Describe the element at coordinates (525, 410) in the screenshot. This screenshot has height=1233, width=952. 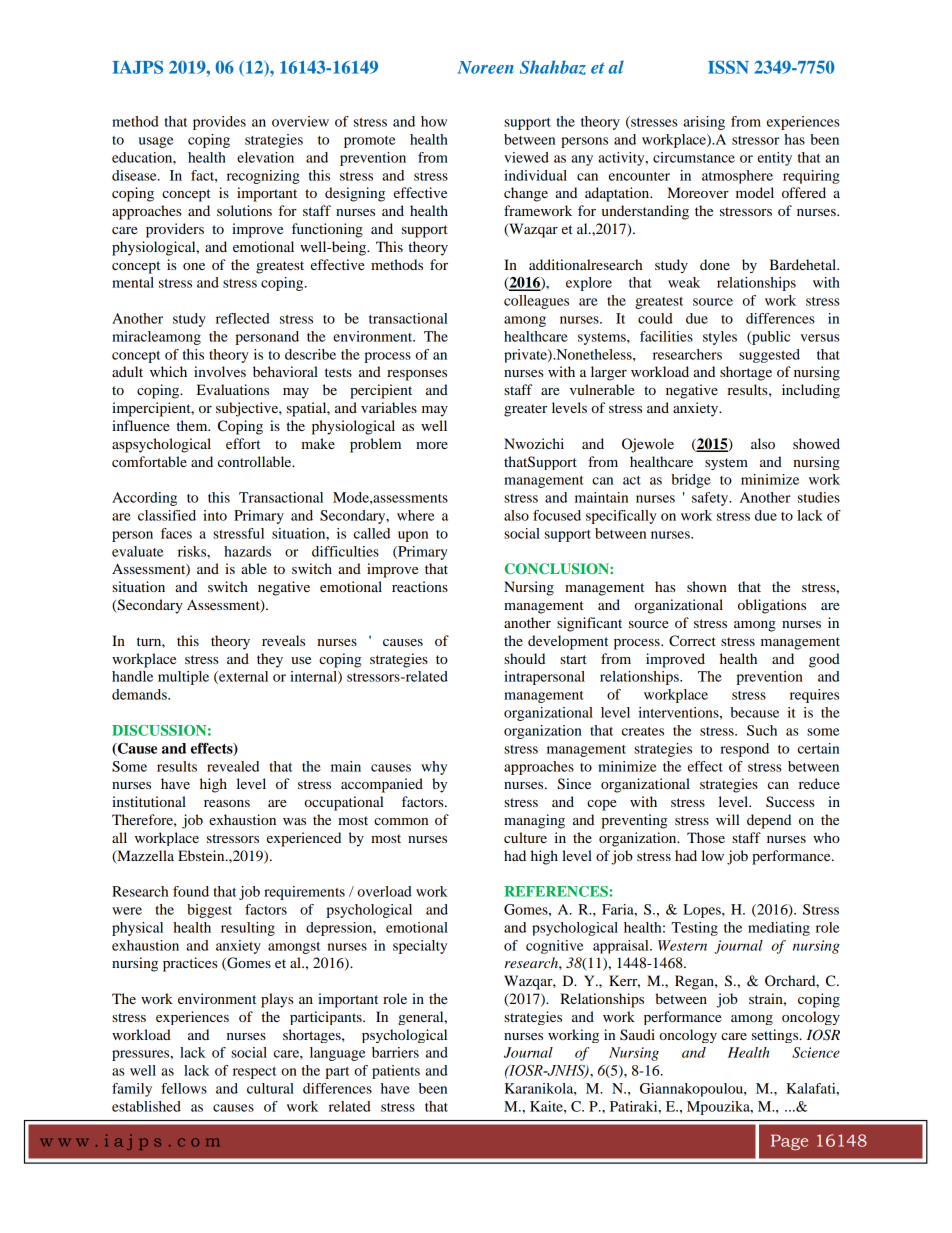
I see `greater` at that location.
